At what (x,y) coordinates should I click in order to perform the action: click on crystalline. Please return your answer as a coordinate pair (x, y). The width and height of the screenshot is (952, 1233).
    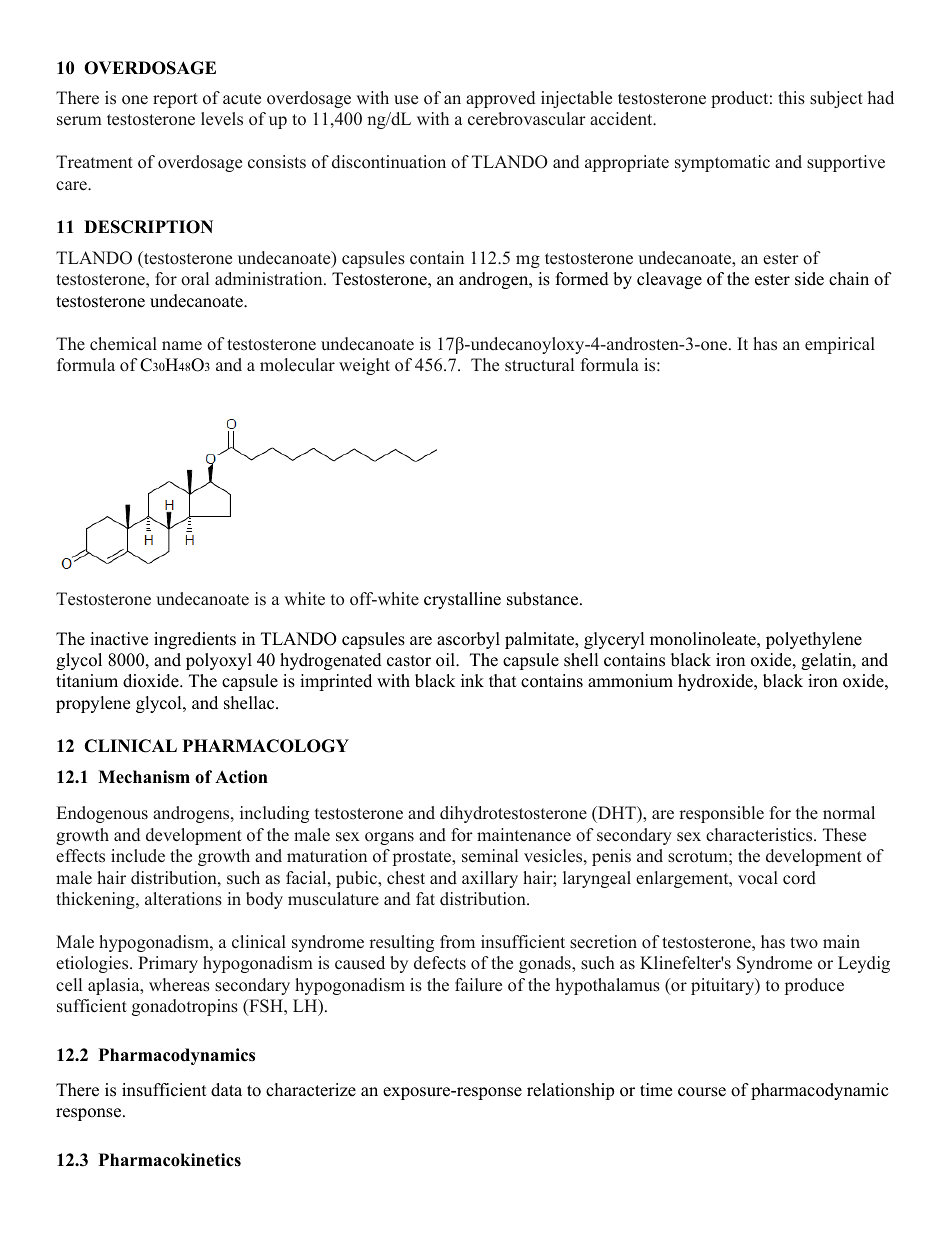
    Looking at the image, I should click on (462, 600).
